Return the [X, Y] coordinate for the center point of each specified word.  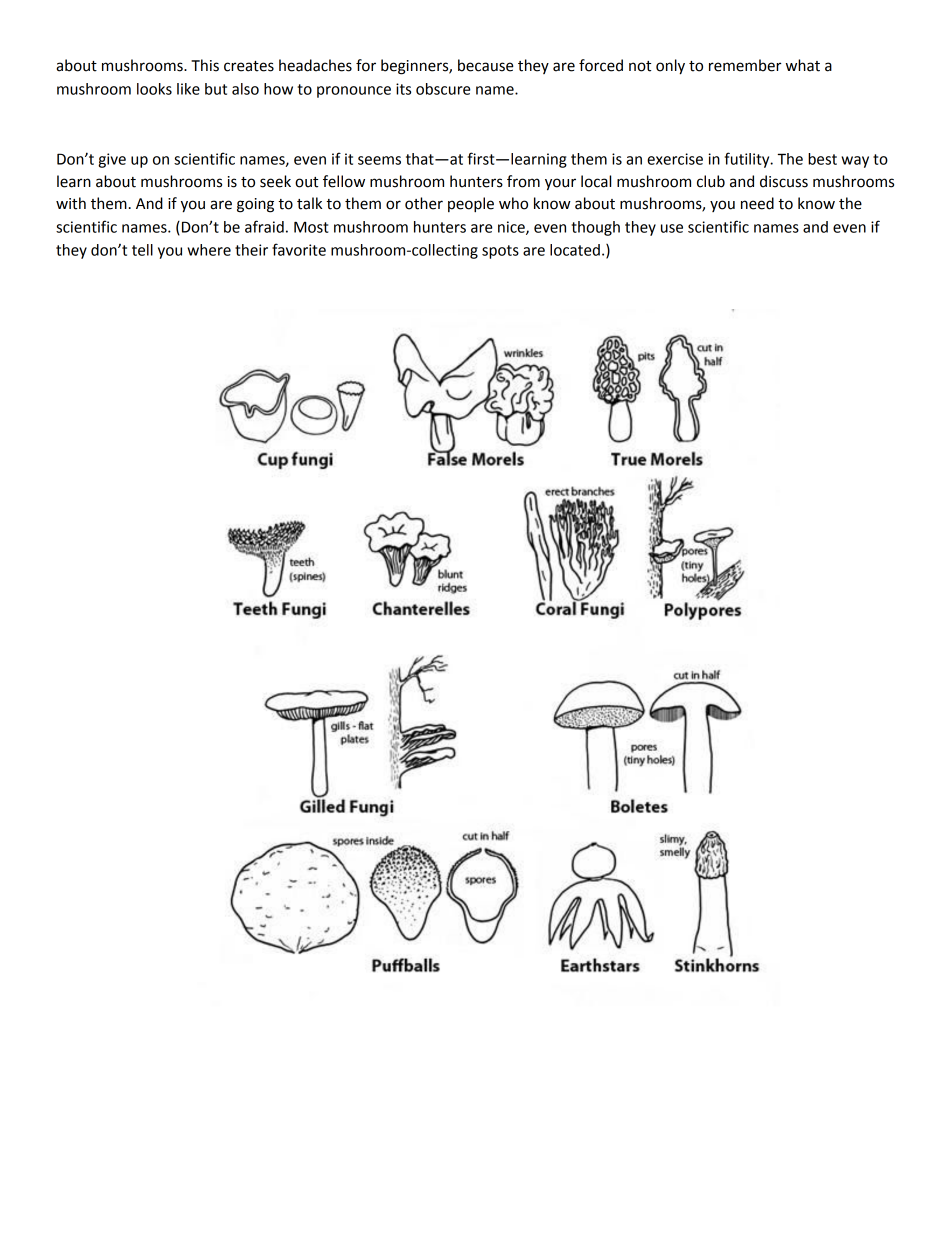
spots [500, 252]
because [486, 65]
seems [379, 160]
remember [745, 65]
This [205, 65]
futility [748, 160]
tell [142, 250]
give [112, 160]
